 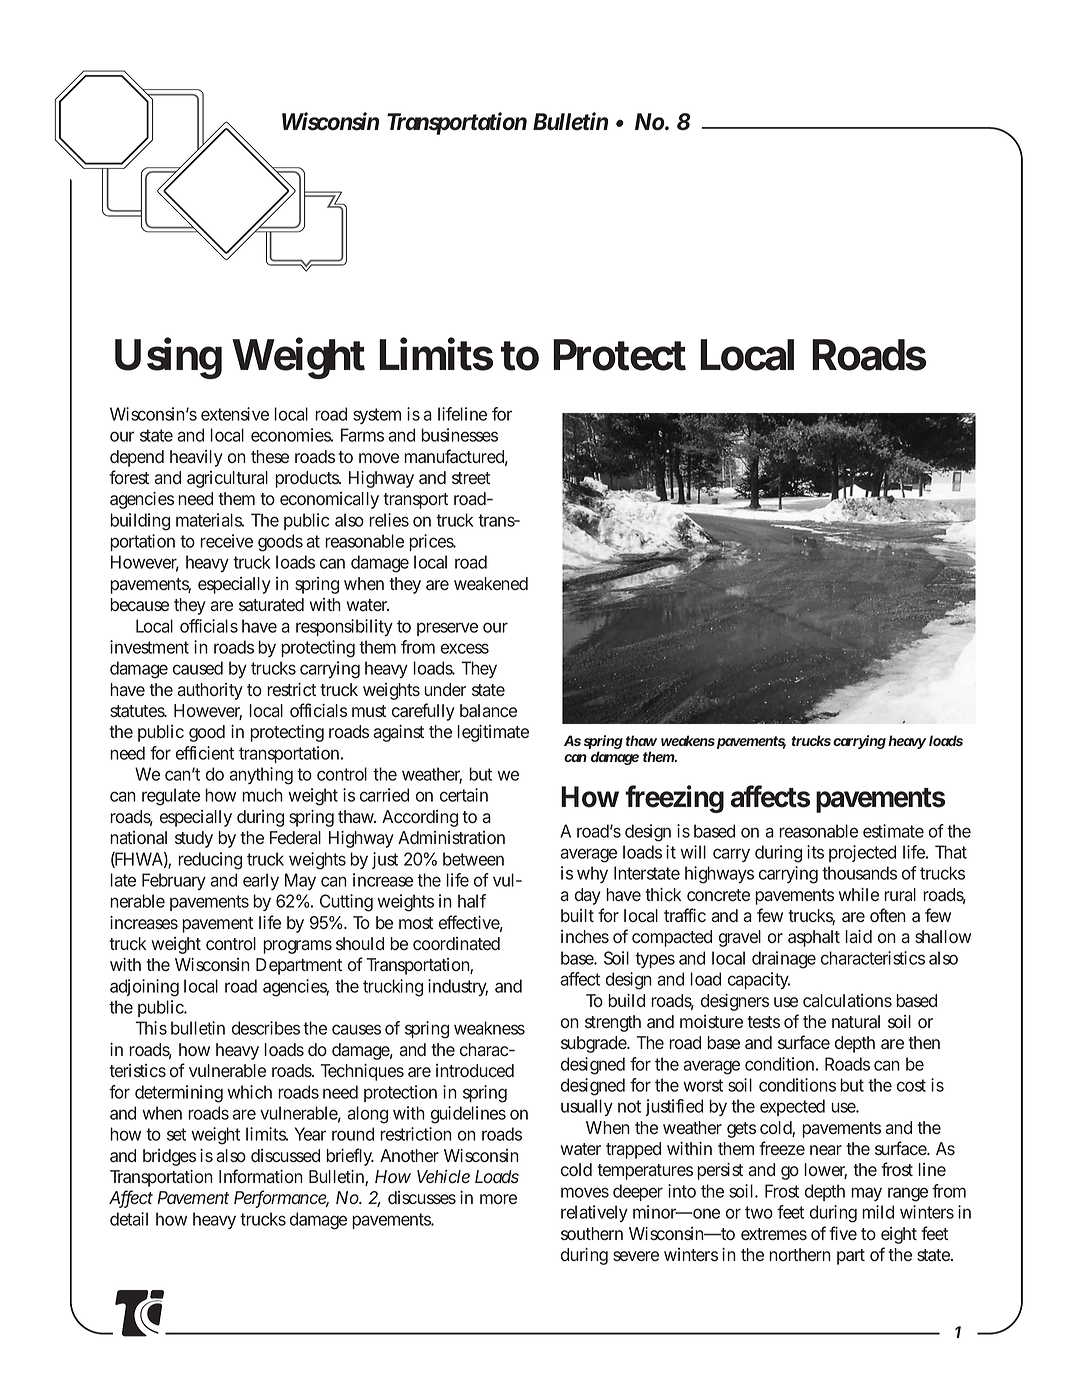 What do you see at coordinates (688, 740) in the screenshot?
I see `weakens` at bounding box center [688, 740].
